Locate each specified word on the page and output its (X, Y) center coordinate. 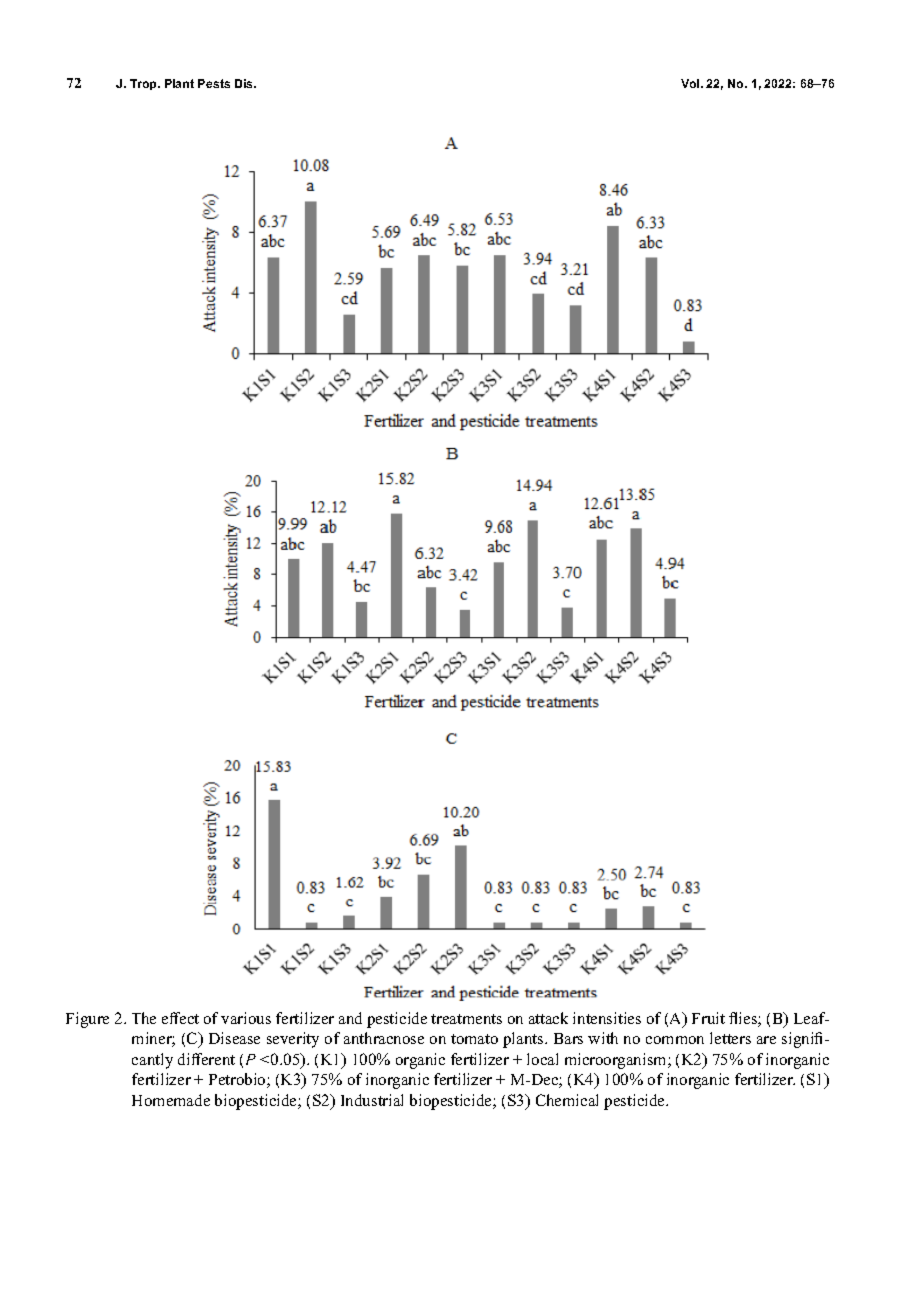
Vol (691, 83)
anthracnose (384, 1038)
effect (180, 1018)
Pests (214, 83)
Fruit (708, 1018)
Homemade (171, 1100)
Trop (144, 84)
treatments (466, 1019)
